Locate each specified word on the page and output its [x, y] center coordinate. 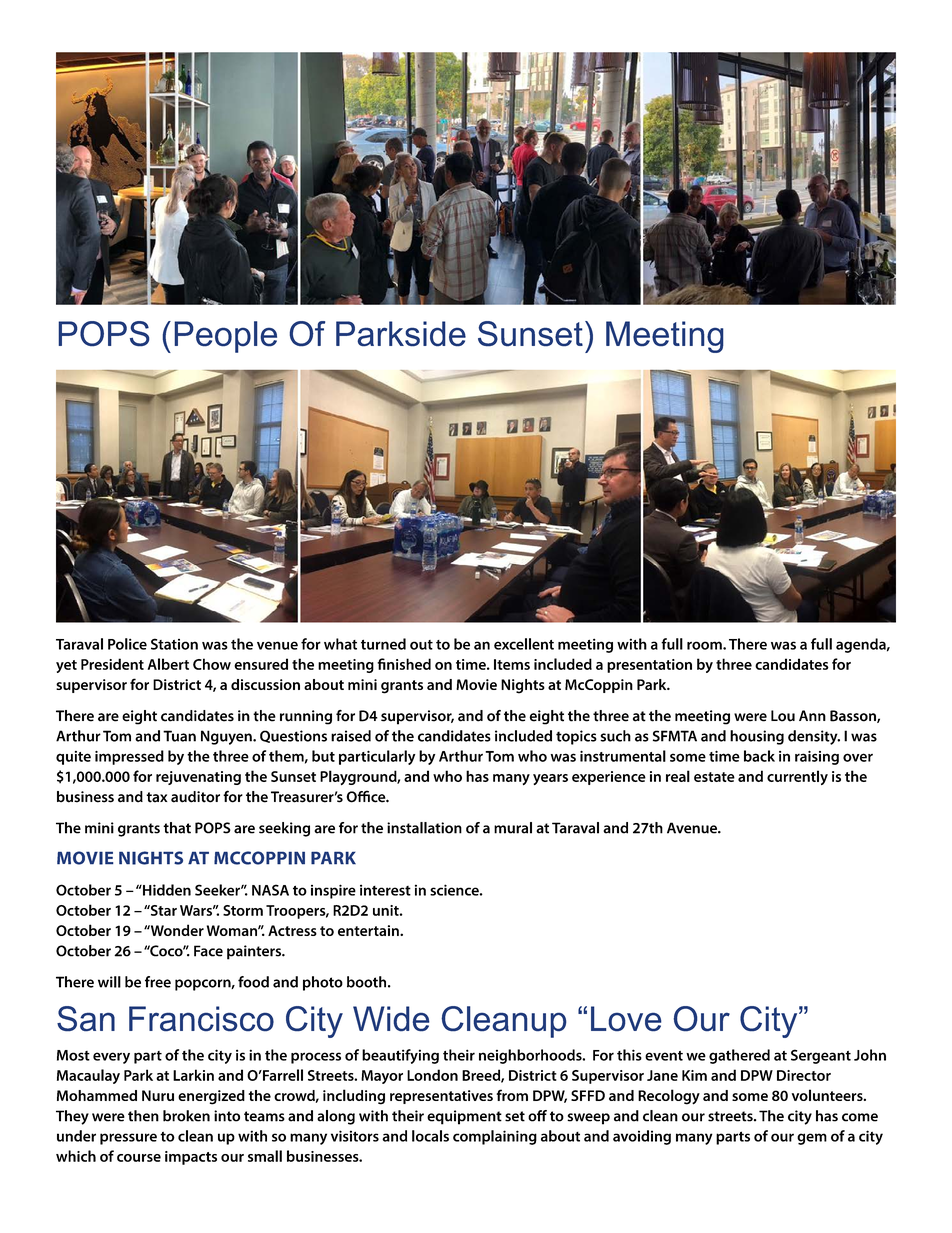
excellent [524, 644]
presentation [649, 666]
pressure [128, 1139]
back [759, 756]
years [550, 779]
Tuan [179, 736]
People [225, 337]
